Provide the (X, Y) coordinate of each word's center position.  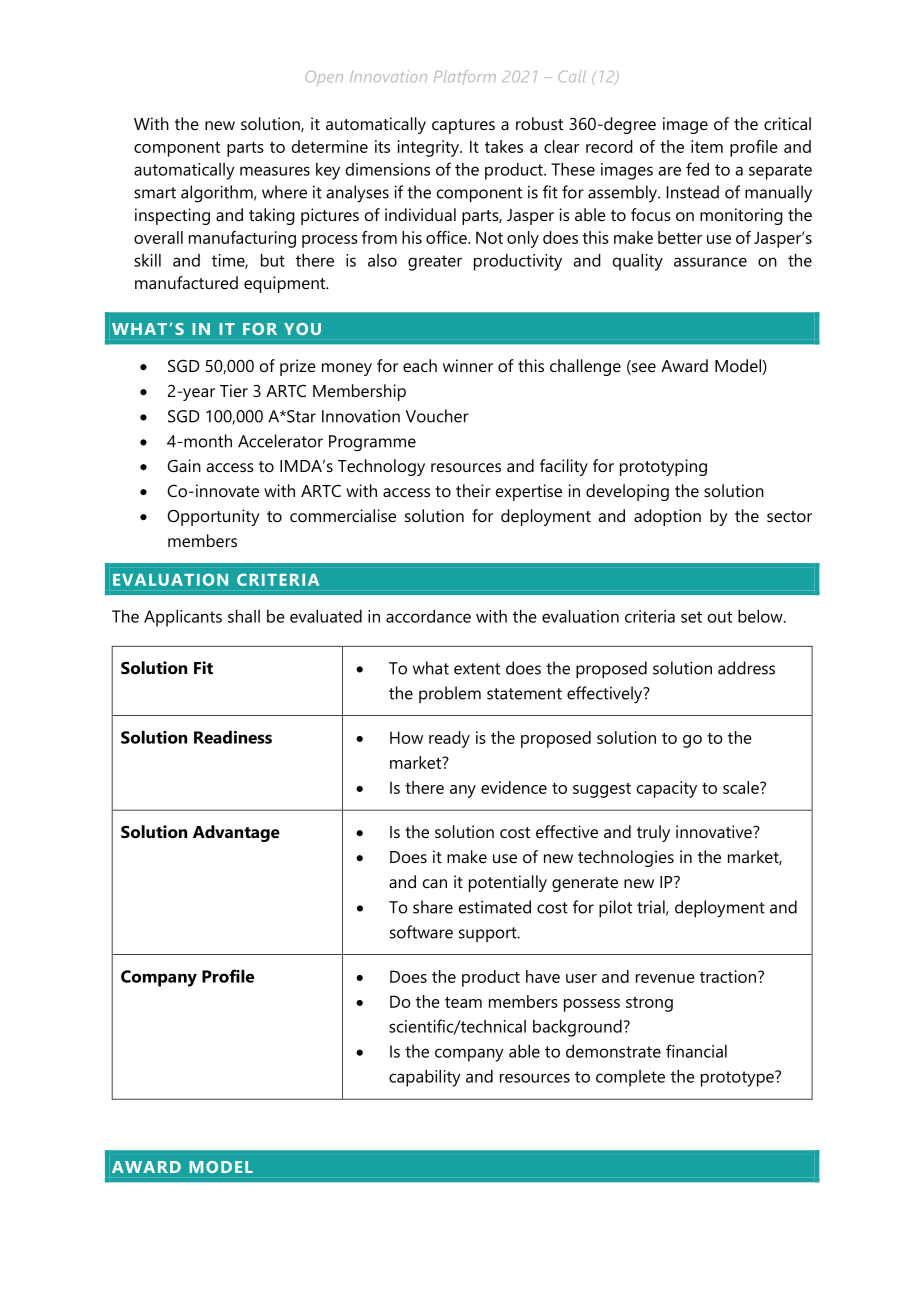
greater (435, 263)
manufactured (186, 282)
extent (477, 669)
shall (244, 616)
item (707, 146)
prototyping (663, 467)
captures (463, 126)
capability (425, 1078)
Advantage (236, 833)
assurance (710, 262)
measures (275, 171)
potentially (508, 883)
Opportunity (214, 517)
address (746, 668)
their (473, 490)
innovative (715, 831)
